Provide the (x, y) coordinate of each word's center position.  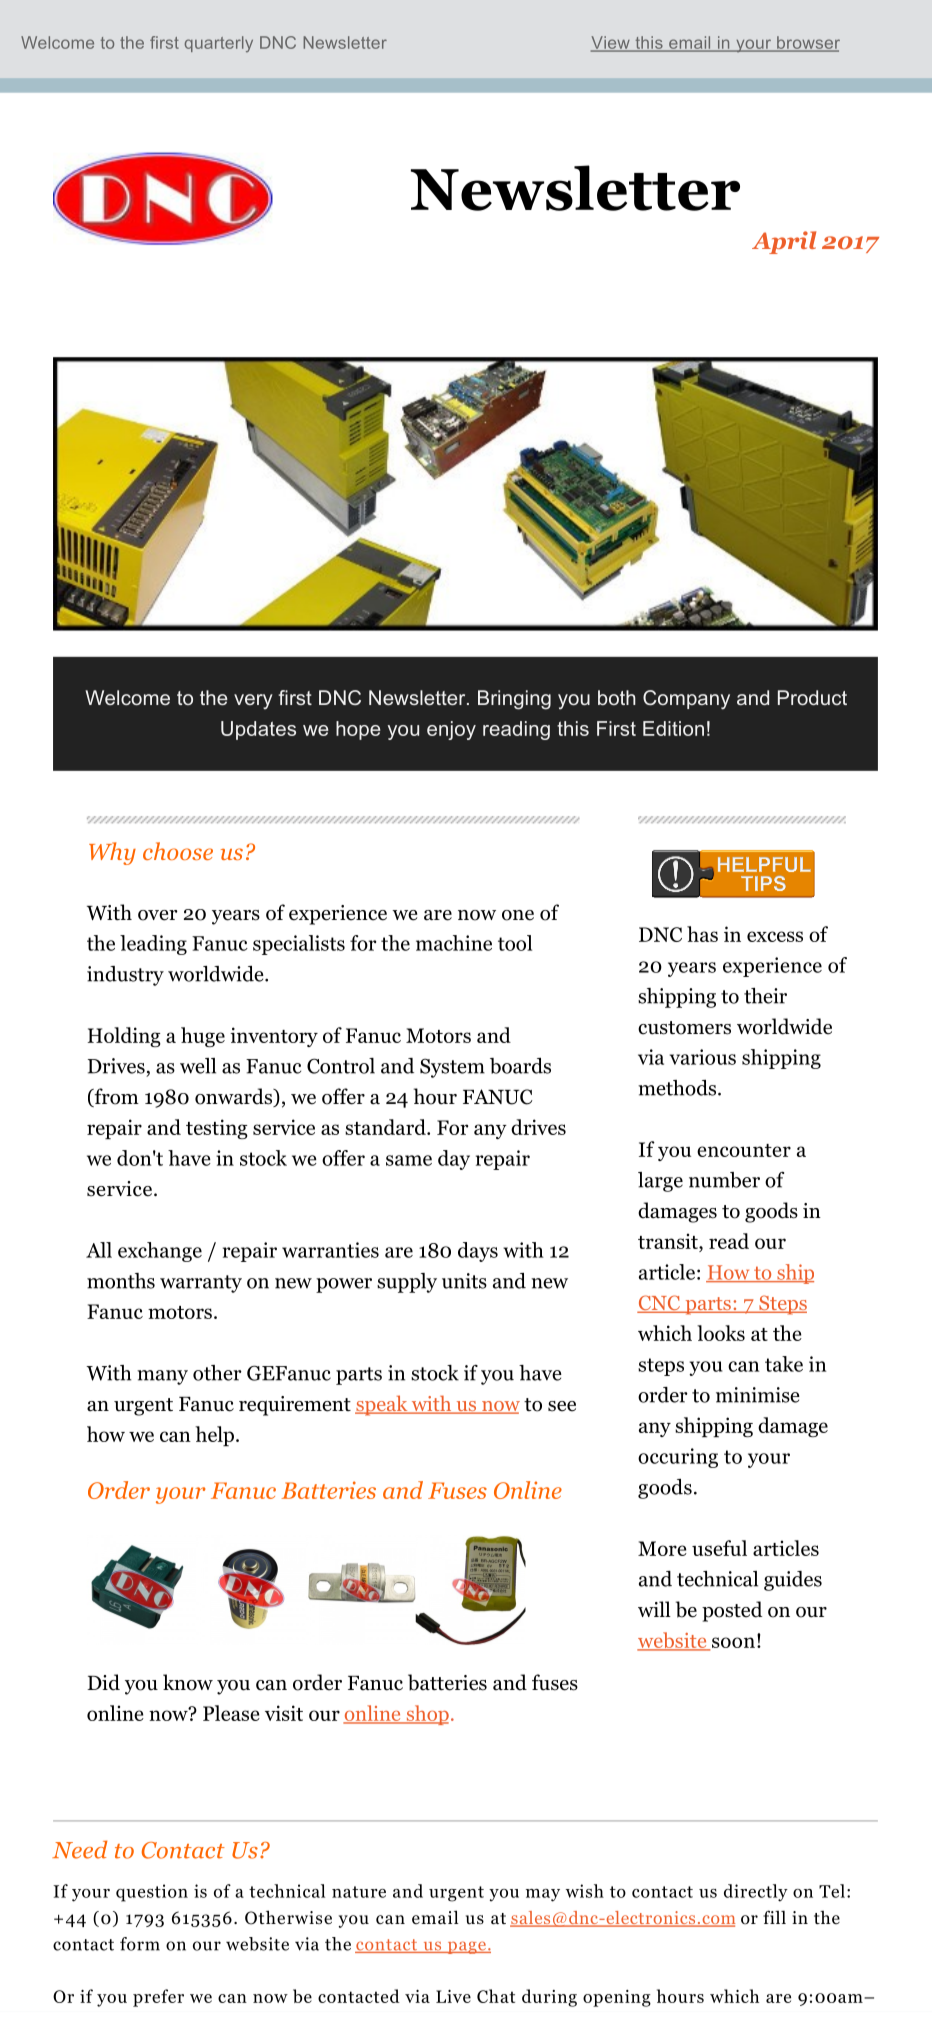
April (784, 242)
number (724, 1180)
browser (807, 44)
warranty (201, 1284)
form (140, 1944)
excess (775, 936)
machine (454, 943)
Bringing (514, 700)
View (611, 44)
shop (426, 1715)
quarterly (219, 44)
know (188, 1682)
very (253, 701)
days (478, 1252)
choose (178, 851)
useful (719, 1548)
